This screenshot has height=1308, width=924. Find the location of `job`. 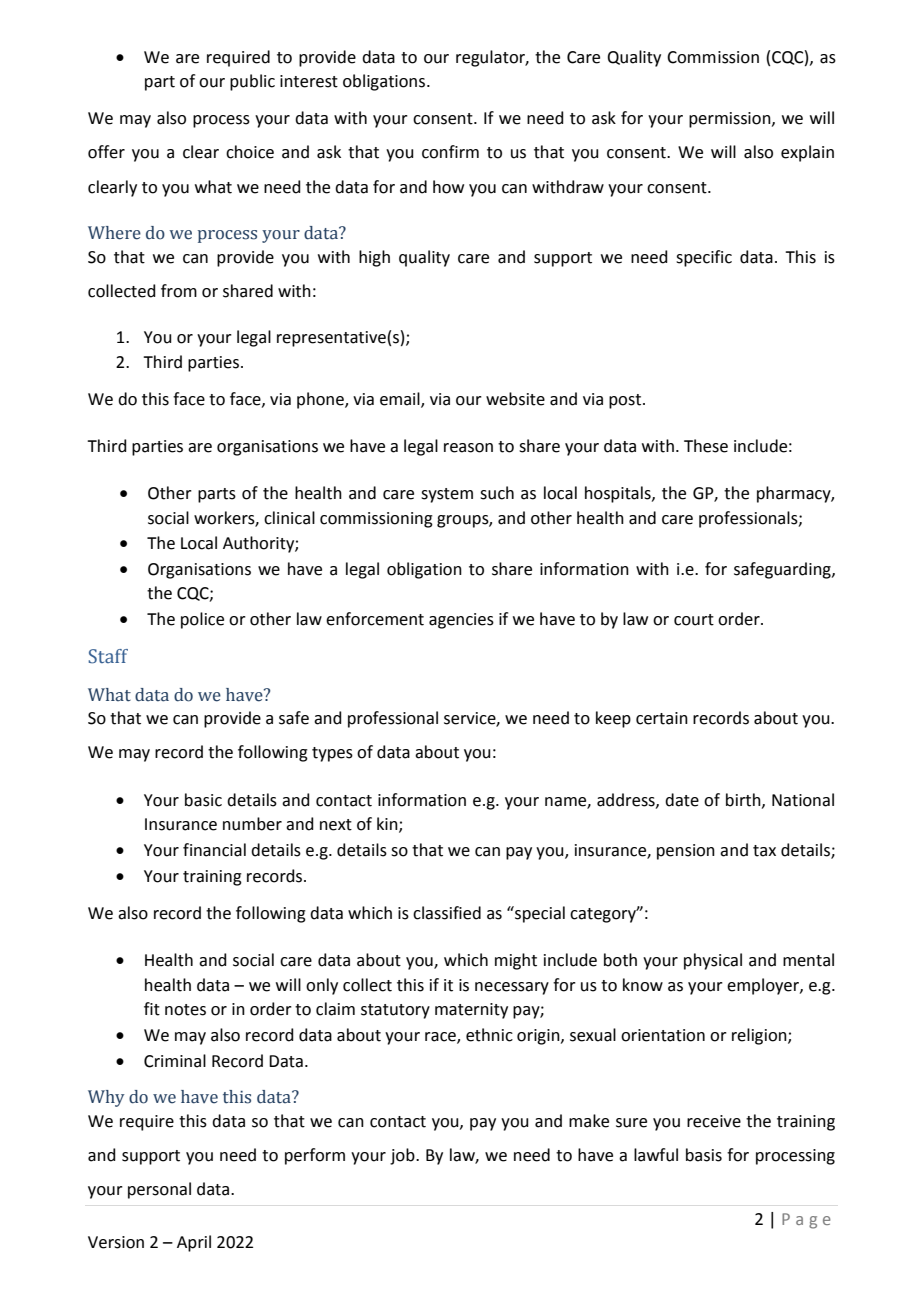

job is located at coordinates (403, 1156).
